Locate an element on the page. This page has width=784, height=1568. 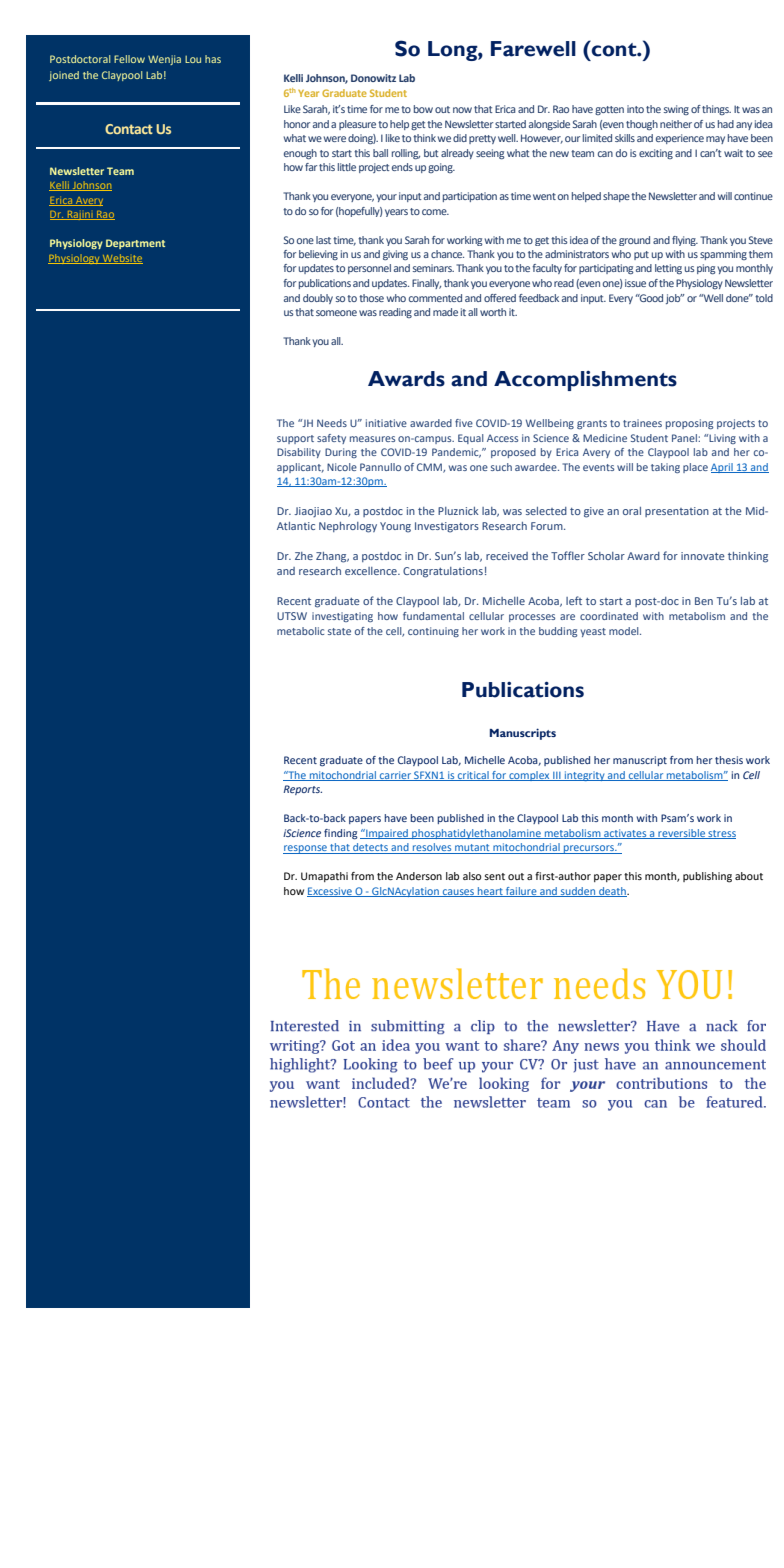
measures is located at coordinates (372, 439).
